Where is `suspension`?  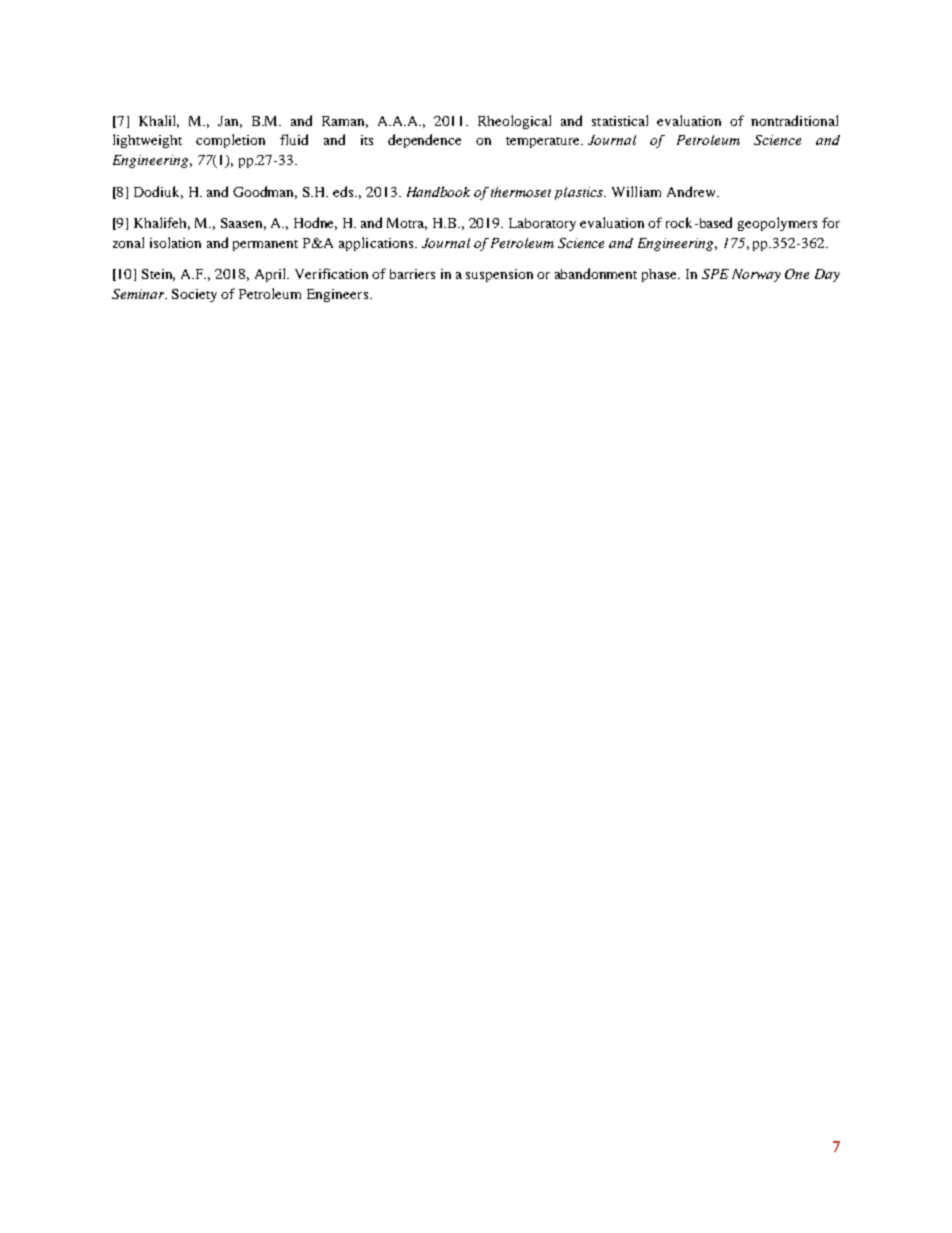
suspension is located at coordinates (499, 275).
